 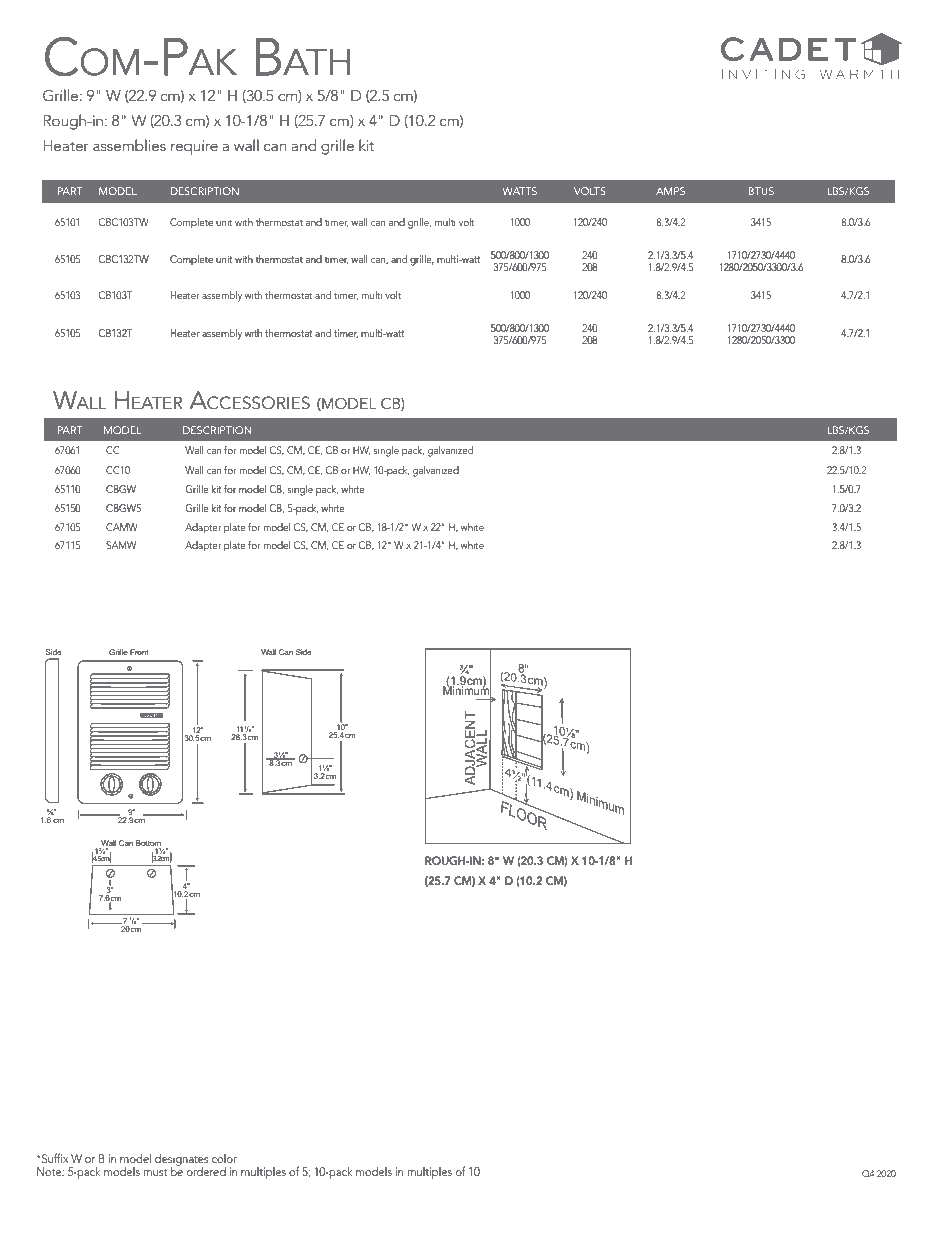 What do you see at coordinates (139, 652) in the screenshot?
I see `Front` at bounding box center [139, 652].
